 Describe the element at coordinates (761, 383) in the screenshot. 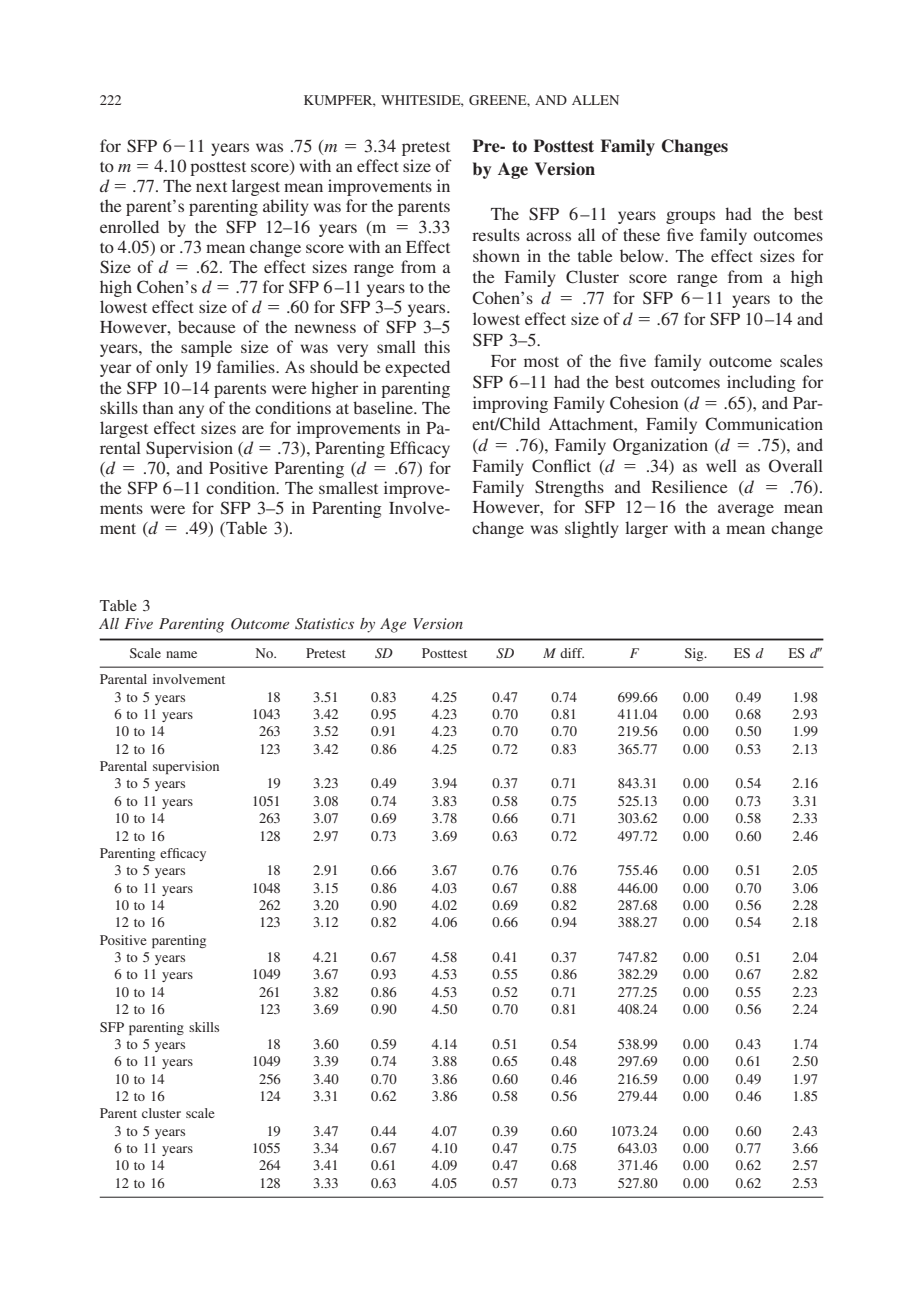

I see `including` at that location.
